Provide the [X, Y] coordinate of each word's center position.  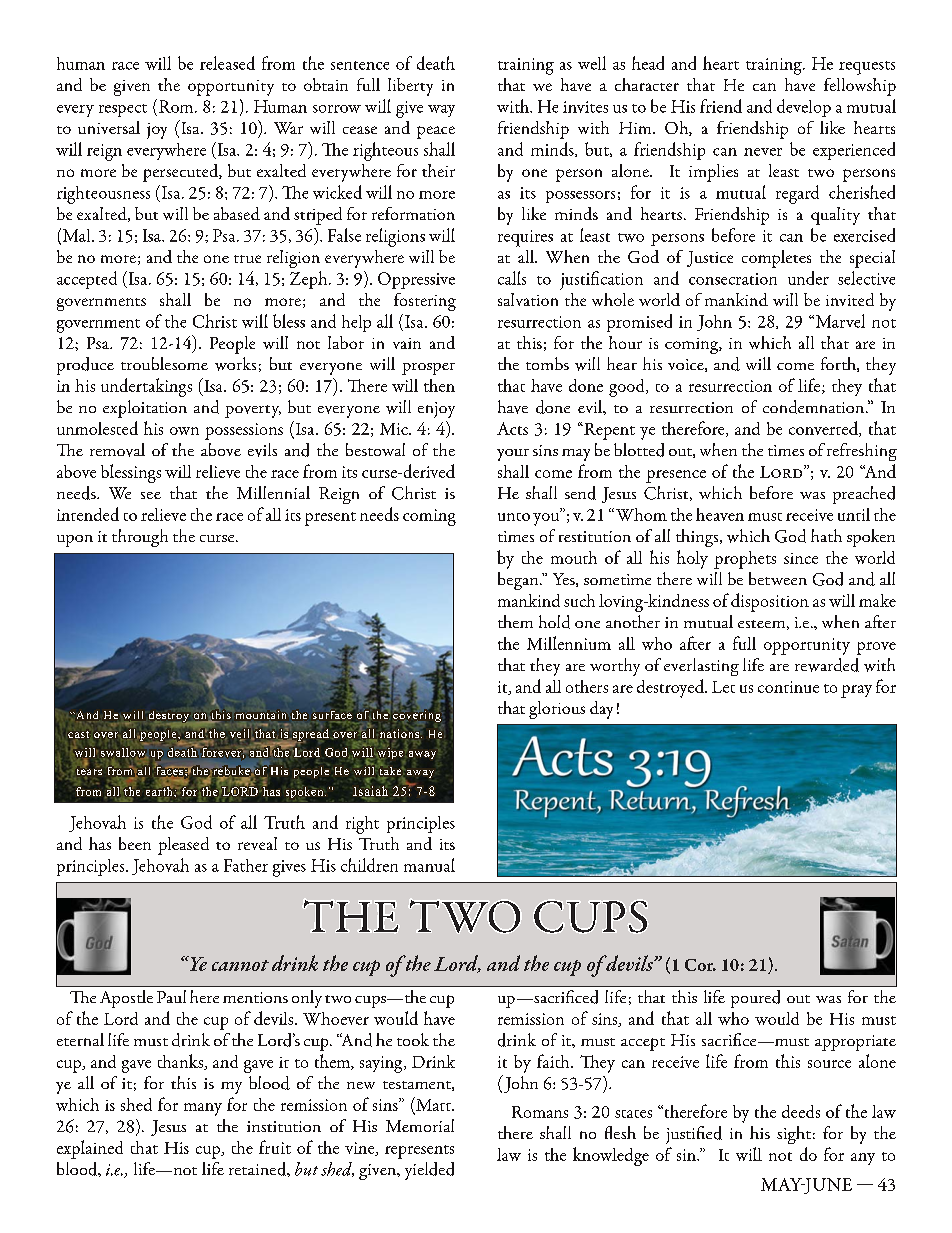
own [184, 431]
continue [788, 687]
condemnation [815, 407]
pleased [183, 846]
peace [436, 132]
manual [429, 865]
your [513, 455]
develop [804, 108]
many [203, 1109]
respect [123, 110]
